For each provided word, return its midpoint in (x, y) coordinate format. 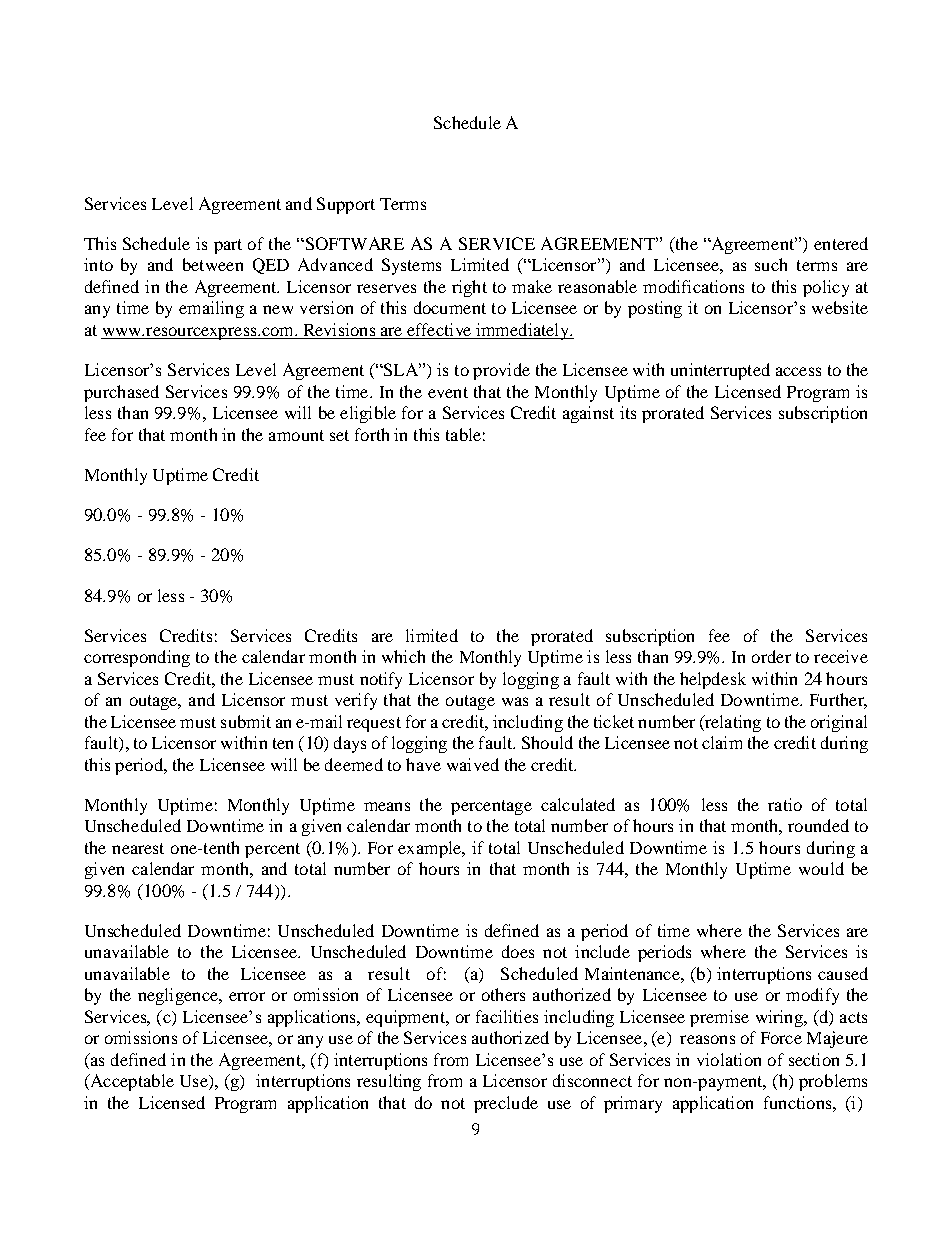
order (771, 656)
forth (372, 434)
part (228, 246)
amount (296, 435)
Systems (411, 266)
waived (473, 764)
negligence (179, 996)
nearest (138, 848)
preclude (506, 1104)
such (771, 264)
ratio (785, 804)
